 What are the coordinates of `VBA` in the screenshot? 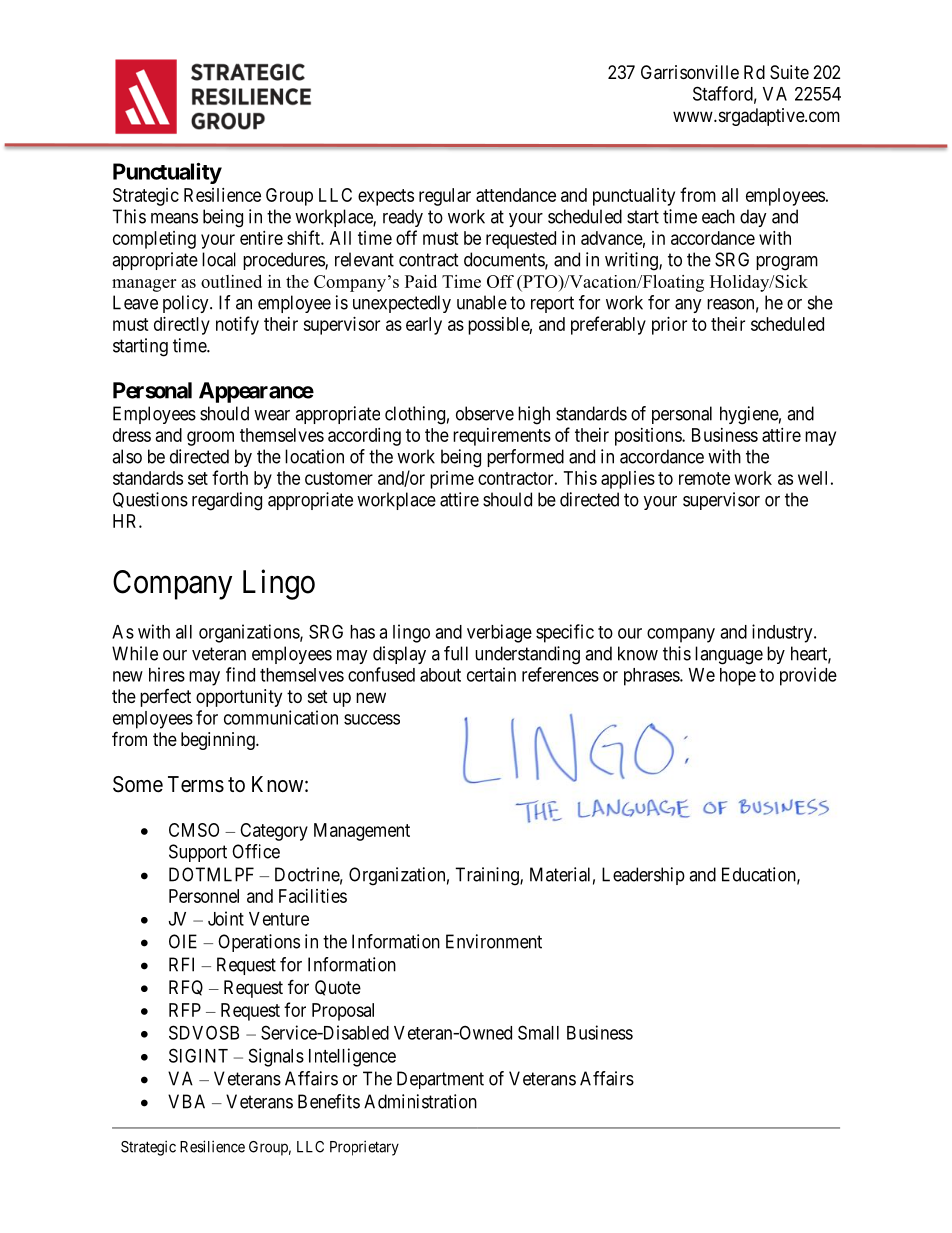 It's located at (186, 1101).
